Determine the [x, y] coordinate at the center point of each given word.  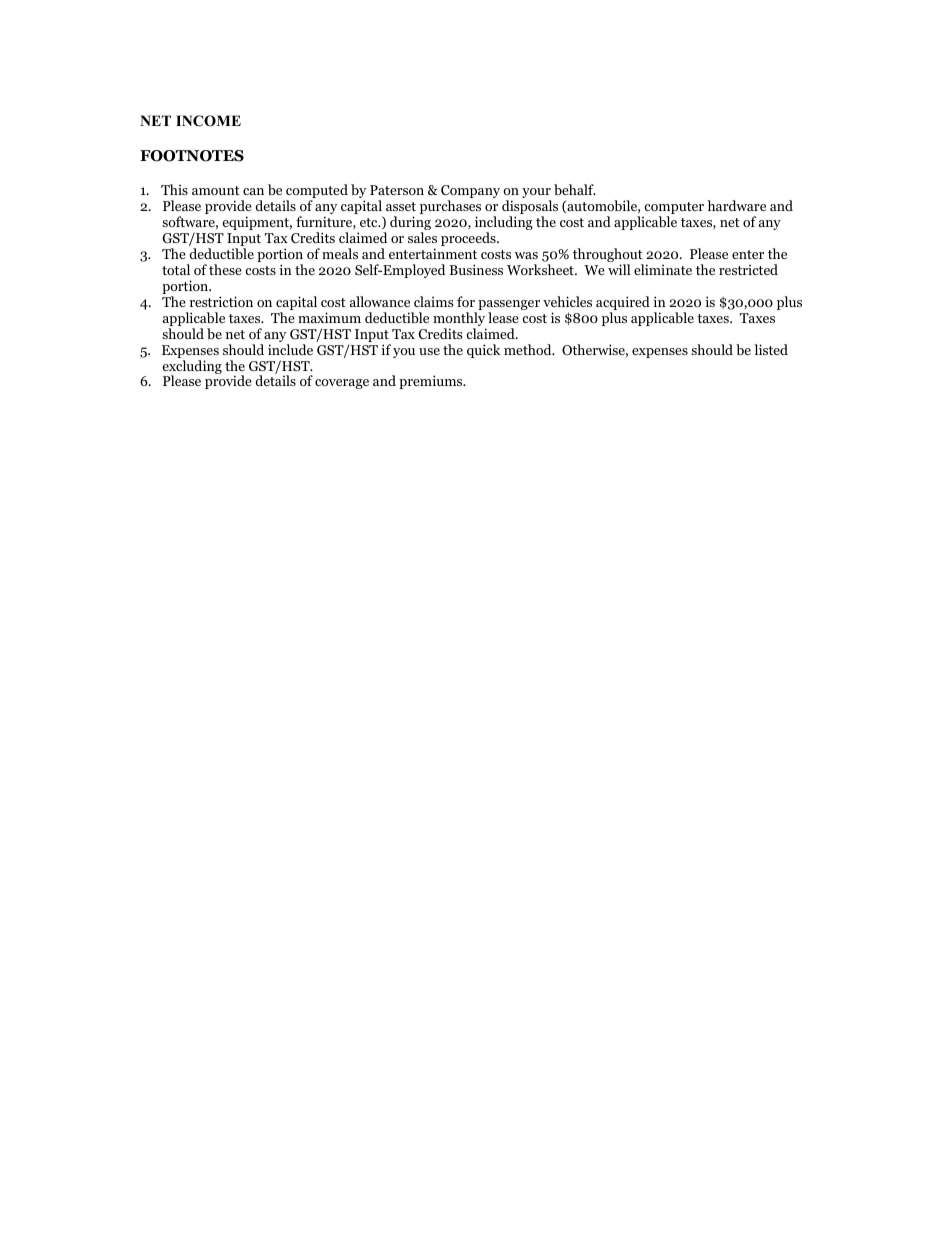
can [253, 191]
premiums [432, 382]
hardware [736, 205]
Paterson [397, 190]
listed [771, 349]
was [526, 255]
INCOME [208, 121]
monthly [459, 320]
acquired [623, 304]
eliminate [663, 269]
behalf [575, 189]
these [225, 269]
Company [470, 193]
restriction [221, 301]
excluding [192, 368]
